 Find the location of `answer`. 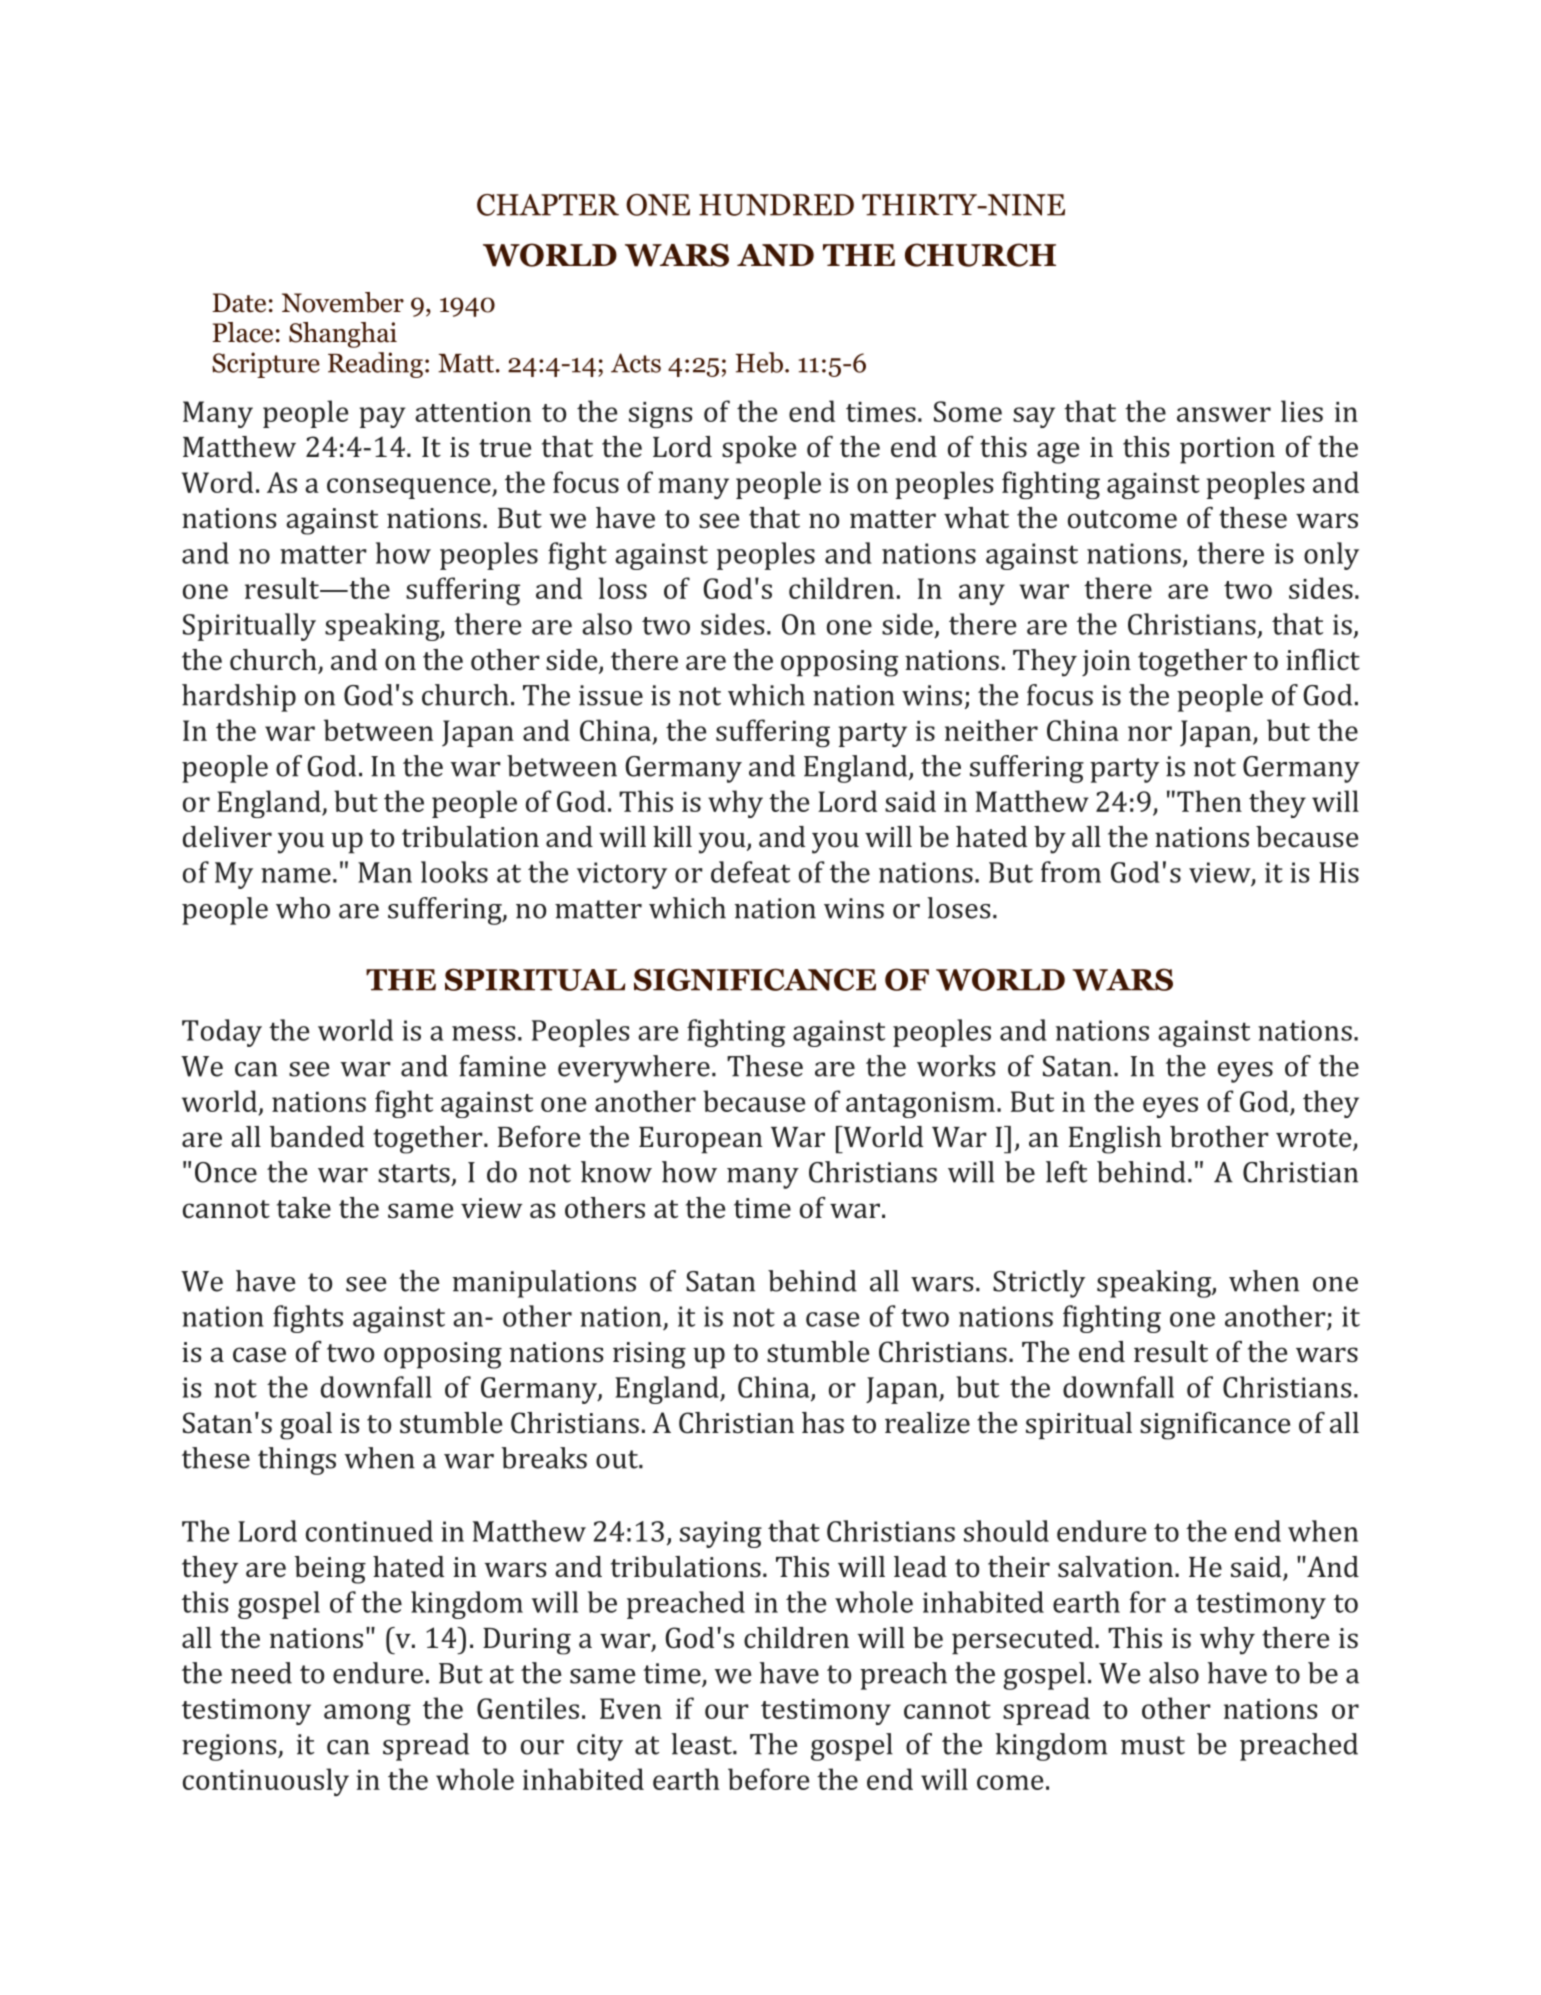

answer is located at coordinates (1224, 414).
